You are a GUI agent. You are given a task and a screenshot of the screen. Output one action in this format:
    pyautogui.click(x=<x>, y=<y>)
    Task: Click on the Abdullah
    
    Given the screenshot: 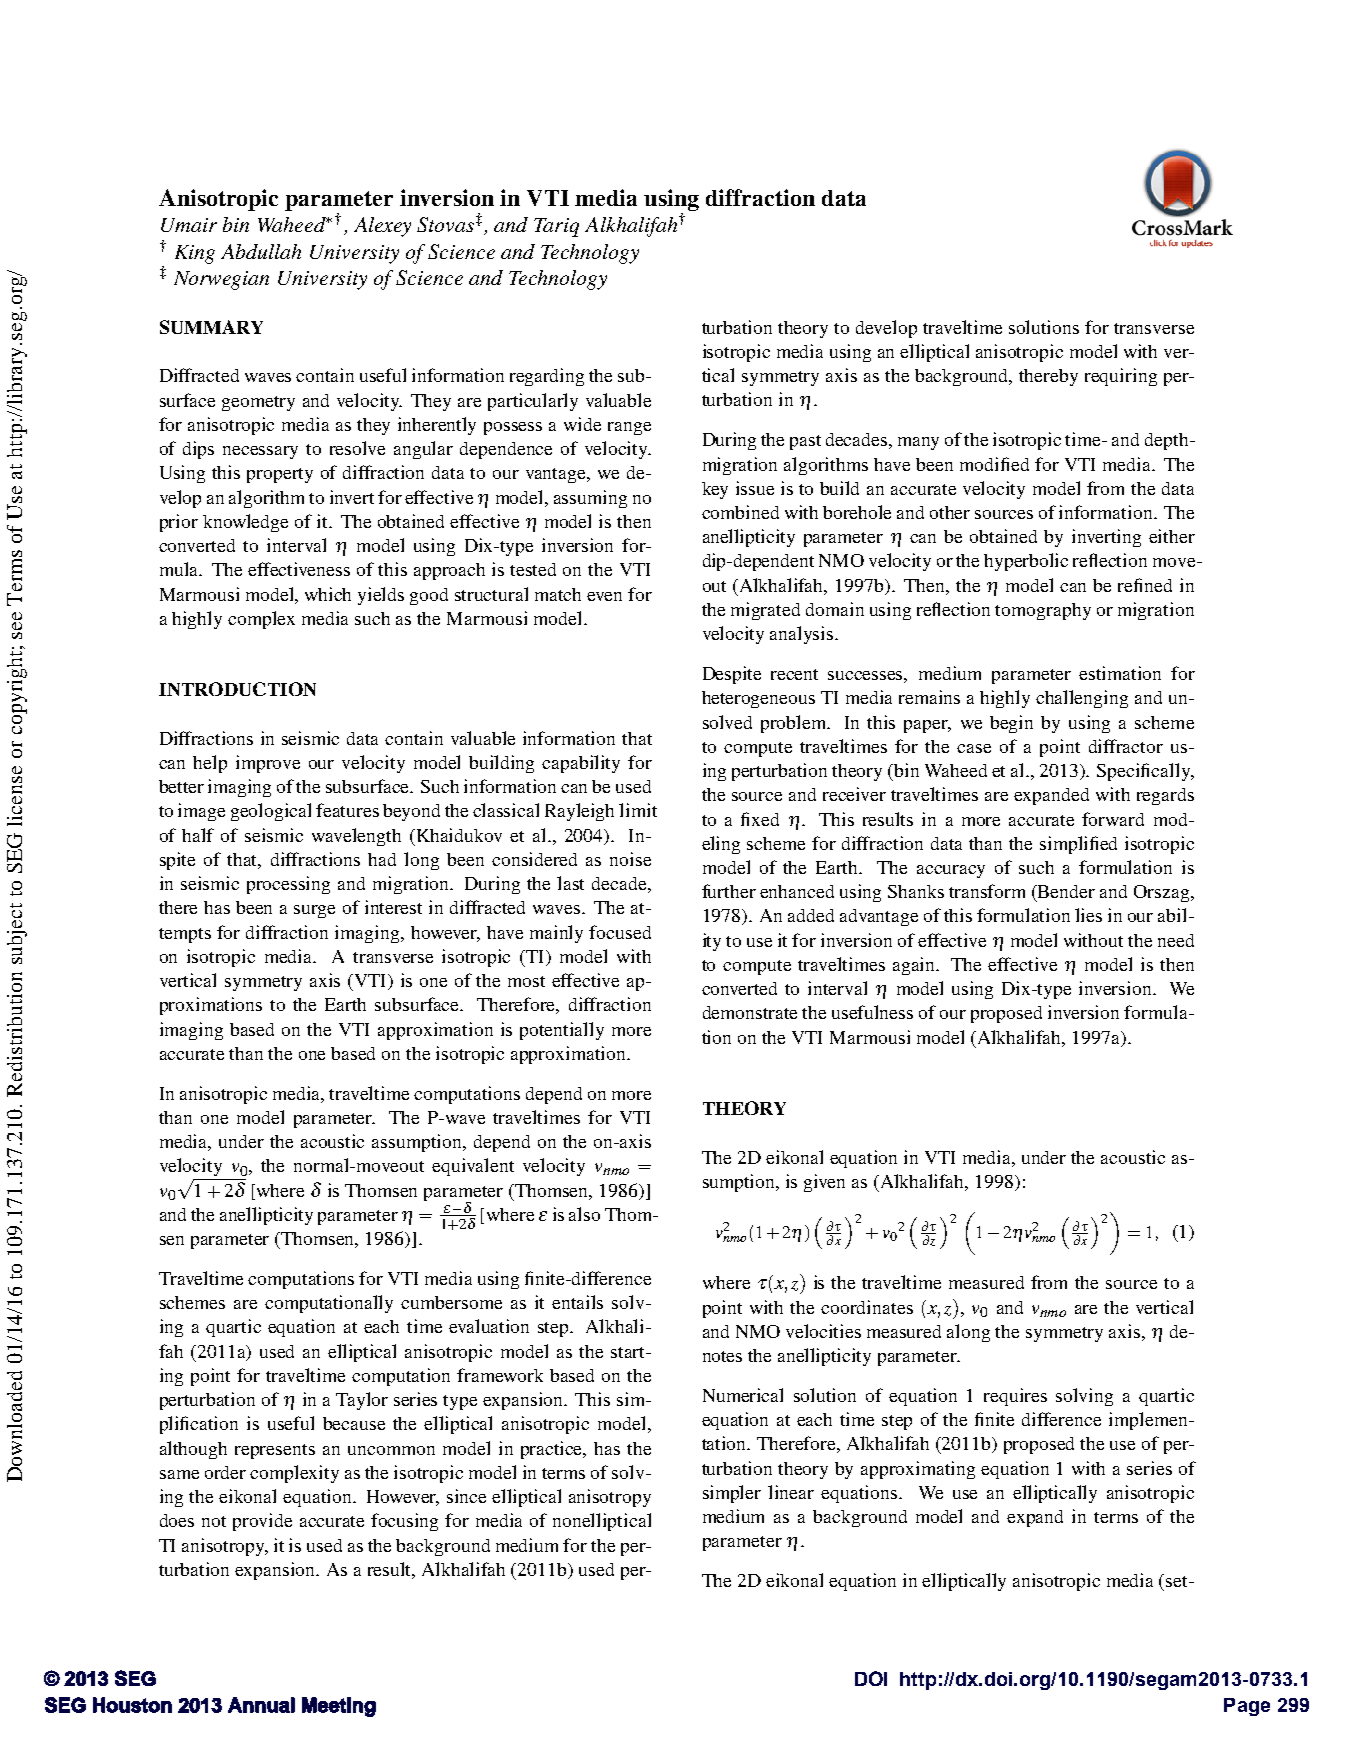 What is the action you would take?
    pyautogui.click(x=261, y=251)
